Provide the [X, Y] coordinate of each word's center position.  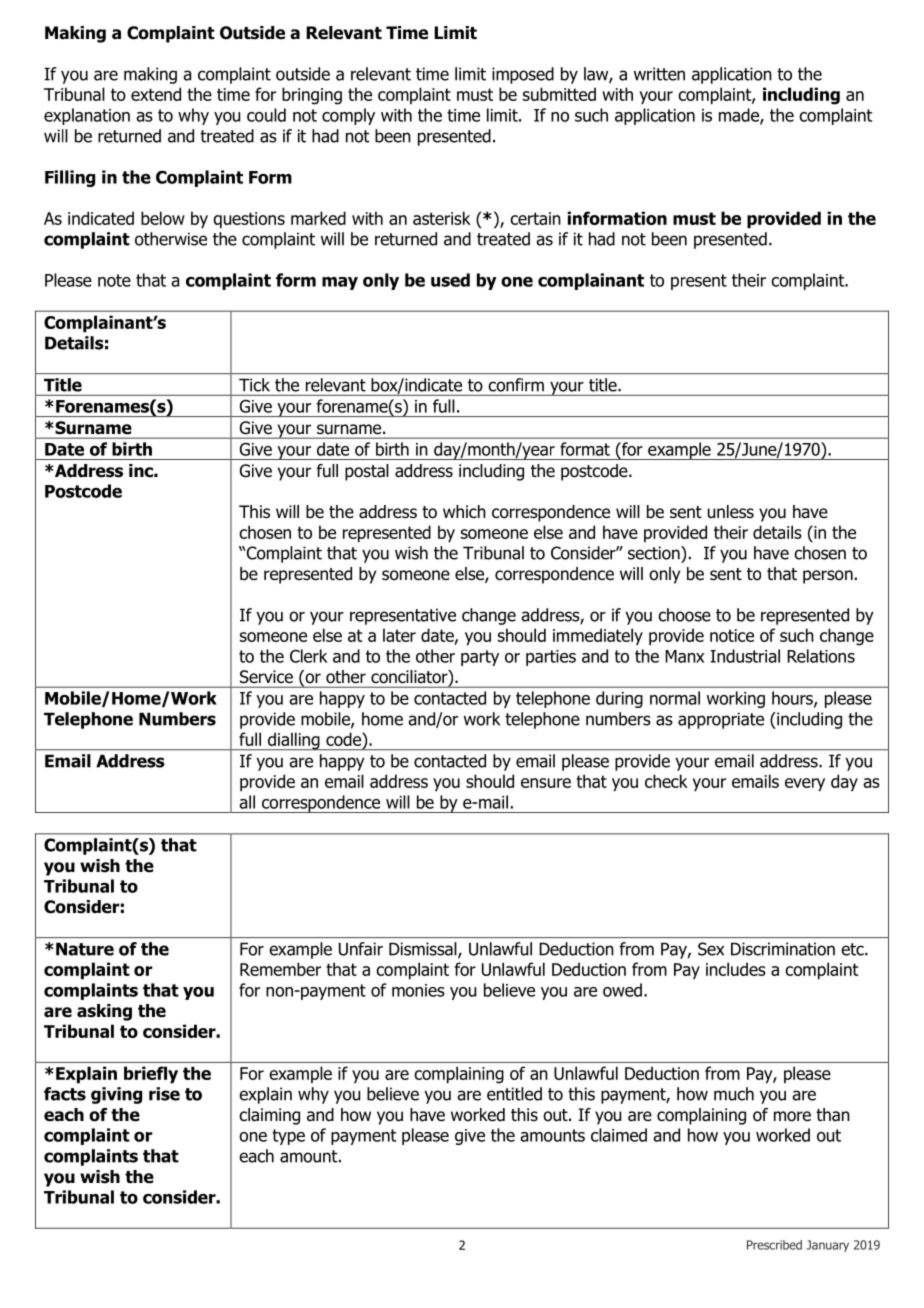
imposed [523, 75]
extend [156, 94]
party [480, 658]
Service [266, 676]
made [740, 116]
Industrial [745, 656]
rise [164, 1094]
